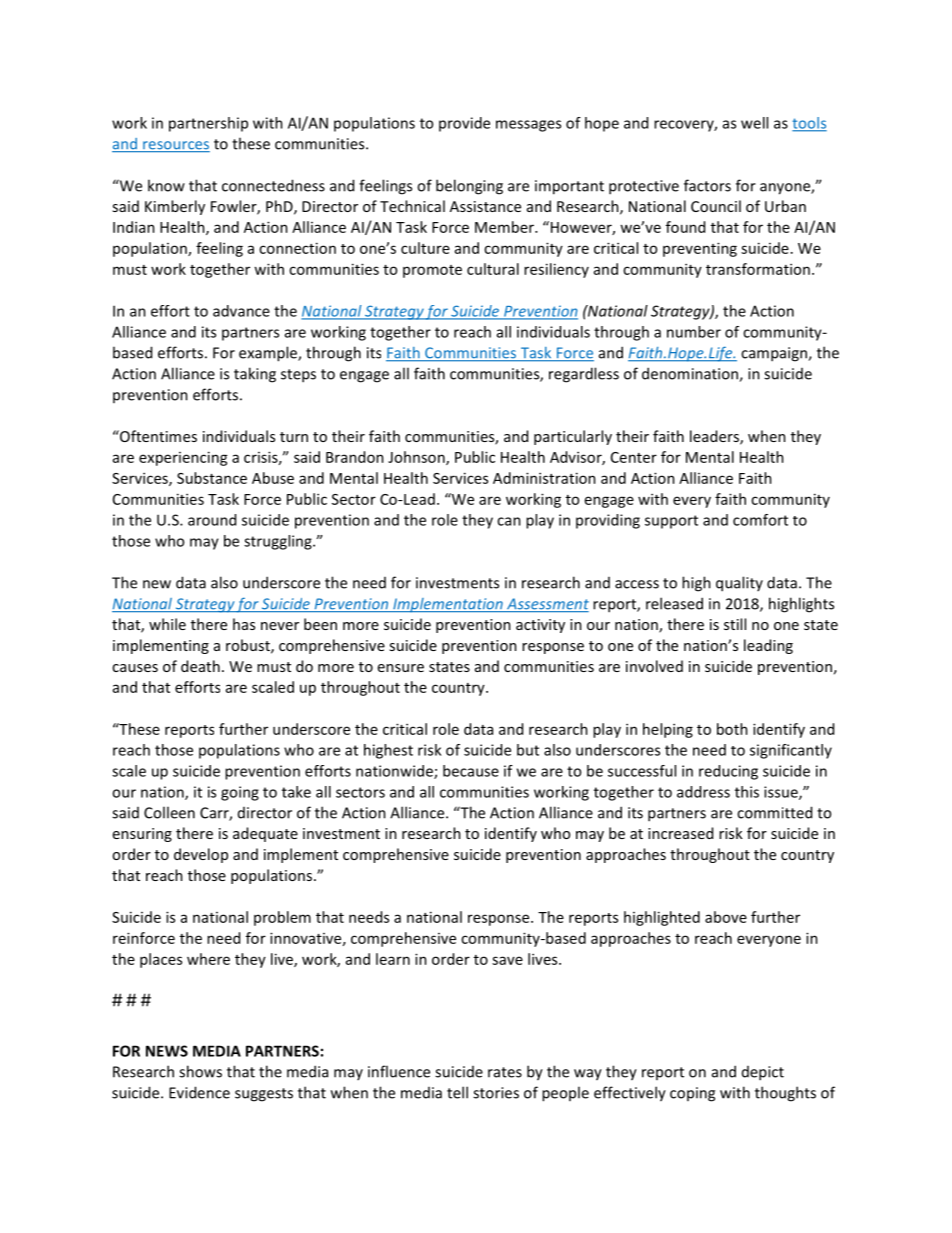 Image resolution: width=952 pixels, height=1233 pixels. What do you see at coordinates (175, 146) in the screenshot?
I see `resources` at bounding box center [175, 146].
